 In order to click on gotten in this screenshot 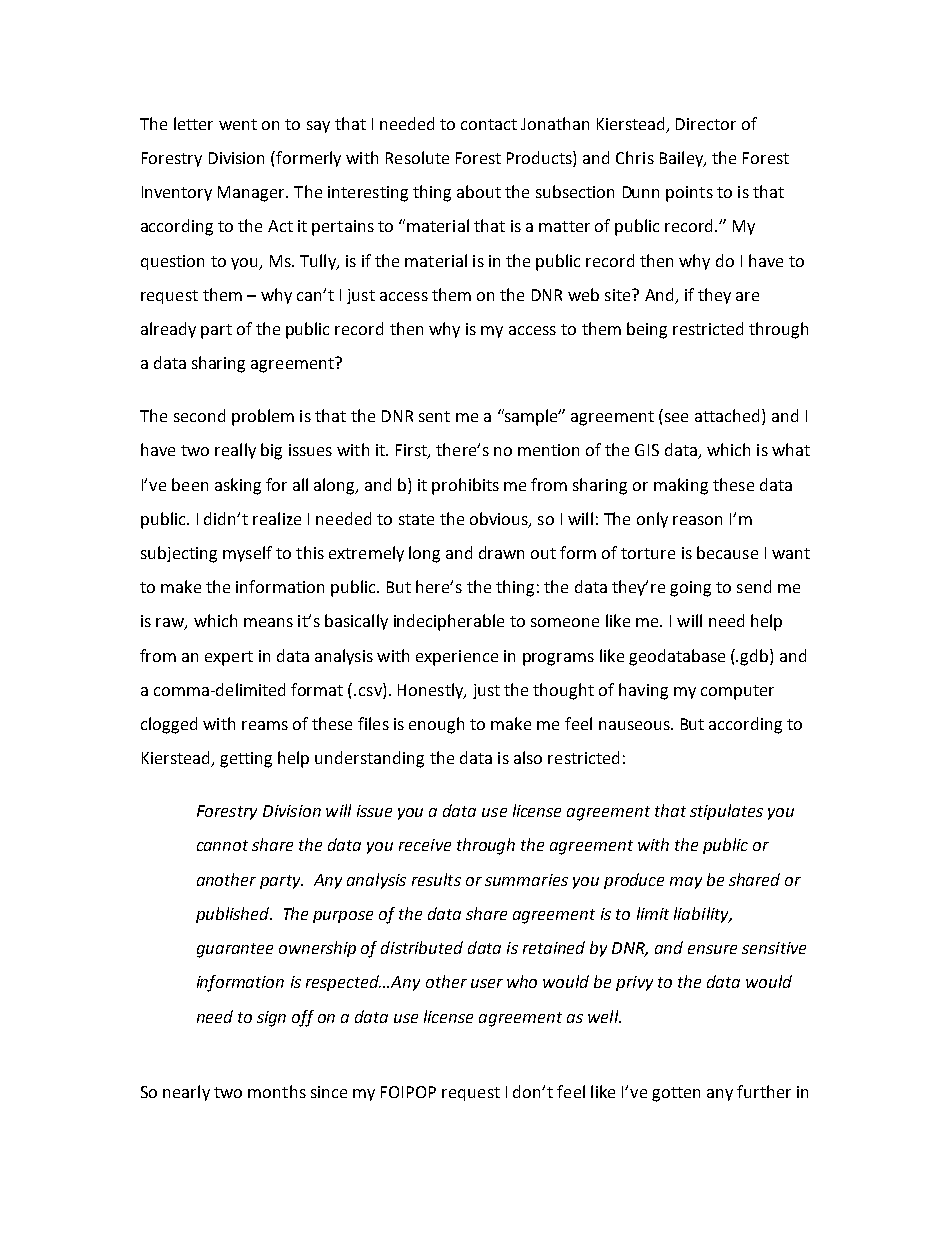, I will do `click(676, 1094)`.
